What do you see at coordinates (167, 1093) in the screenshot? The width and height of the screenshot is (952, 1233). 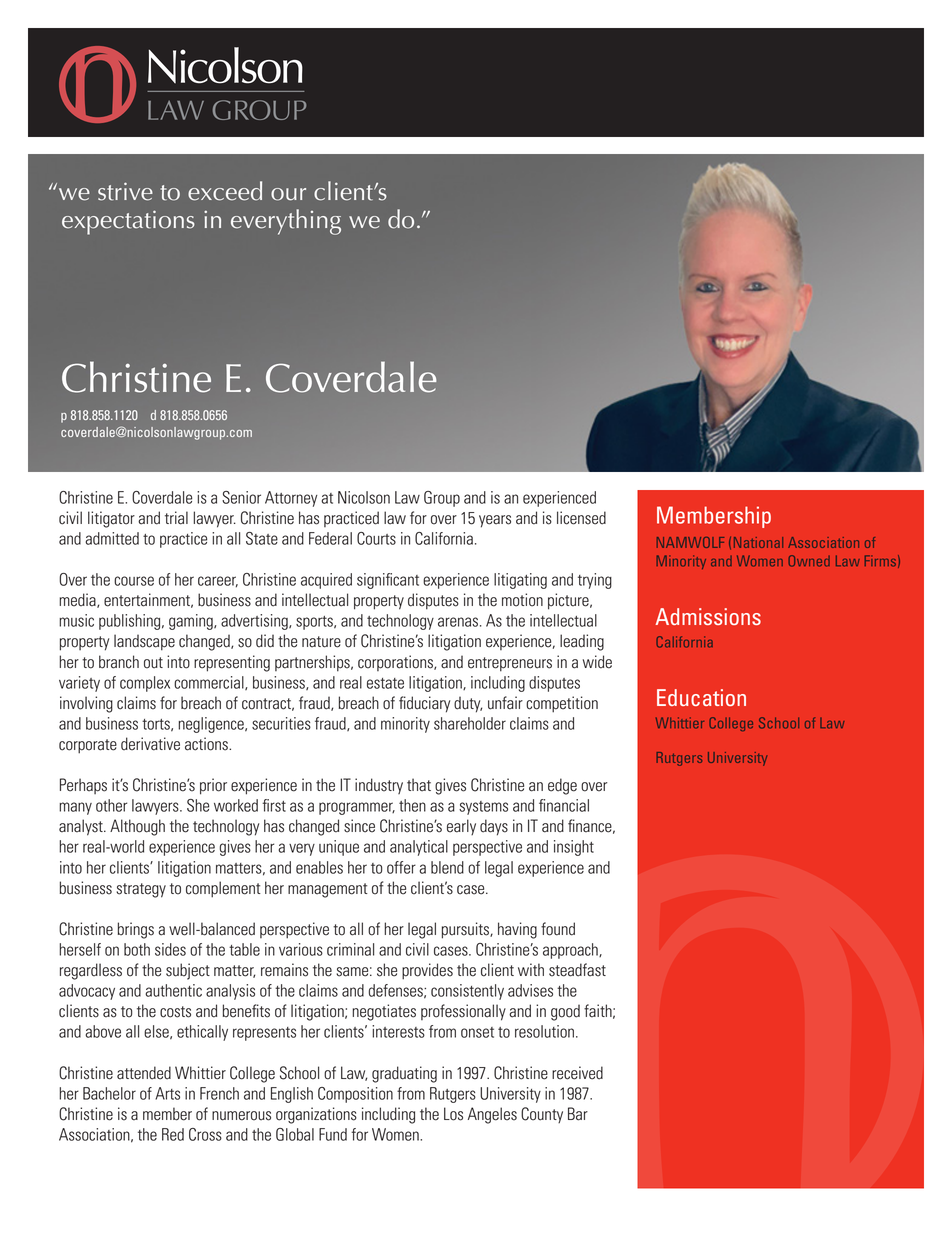 I see `Arts` at bounding box center [167, 1093].
